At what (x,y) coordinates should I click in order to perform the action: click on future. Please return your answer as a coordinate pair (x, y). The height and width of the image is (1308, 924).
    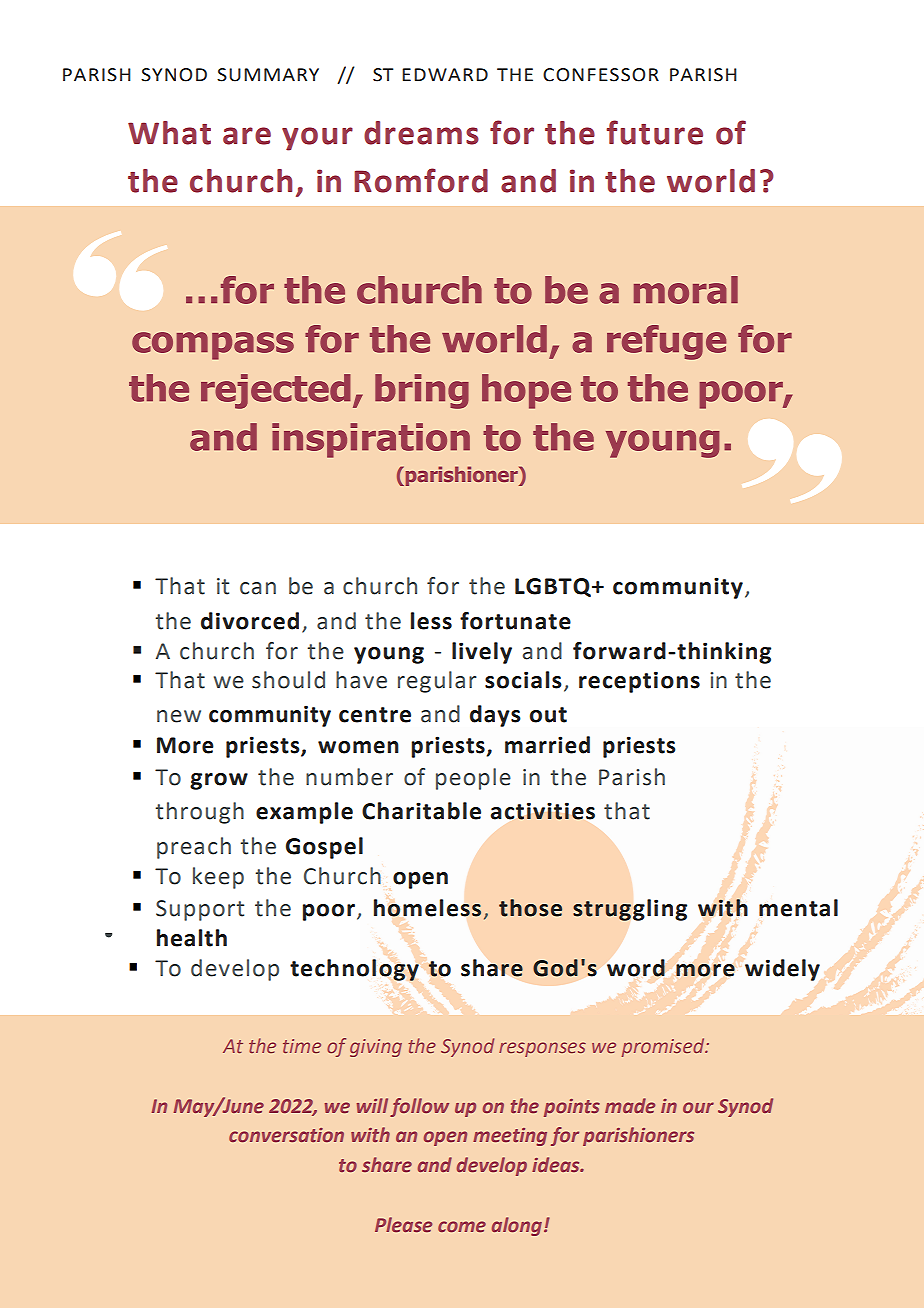
    Looking at the image, I should click on (654, 132).
